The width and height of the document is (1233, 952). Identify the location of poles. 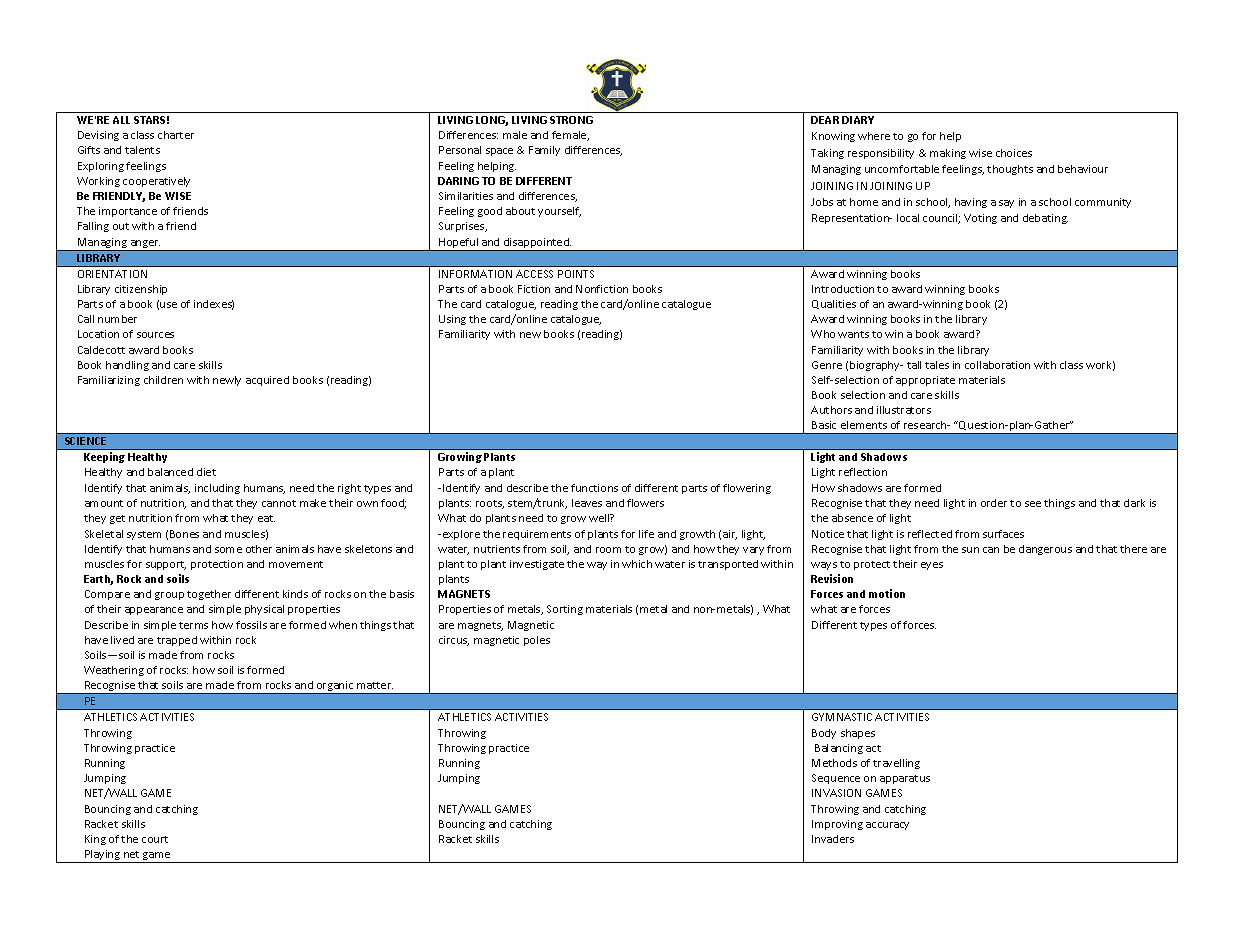
(537, 641).
